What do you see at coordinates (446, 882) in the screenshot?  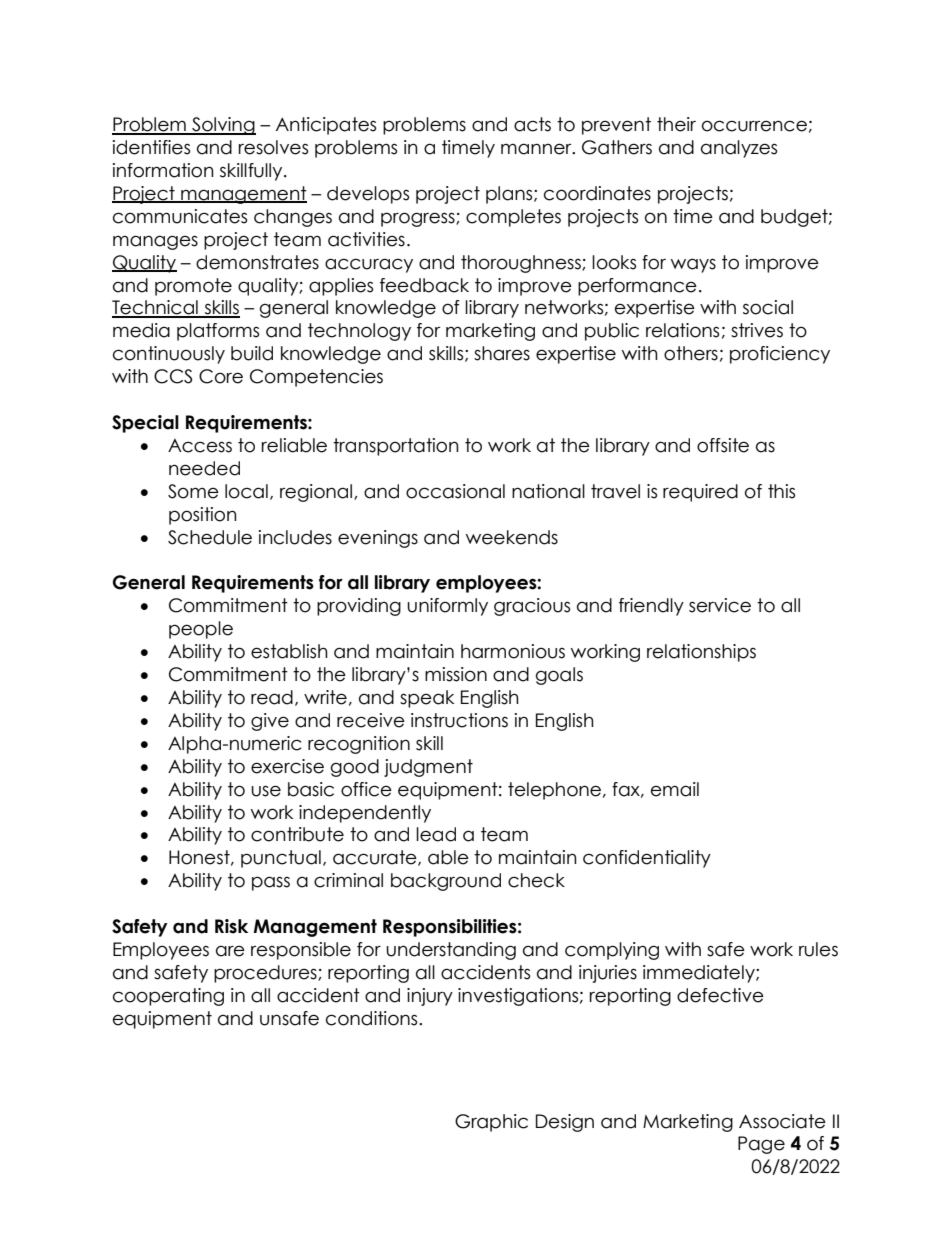 I see `background` at bounding box center [446, 882].
